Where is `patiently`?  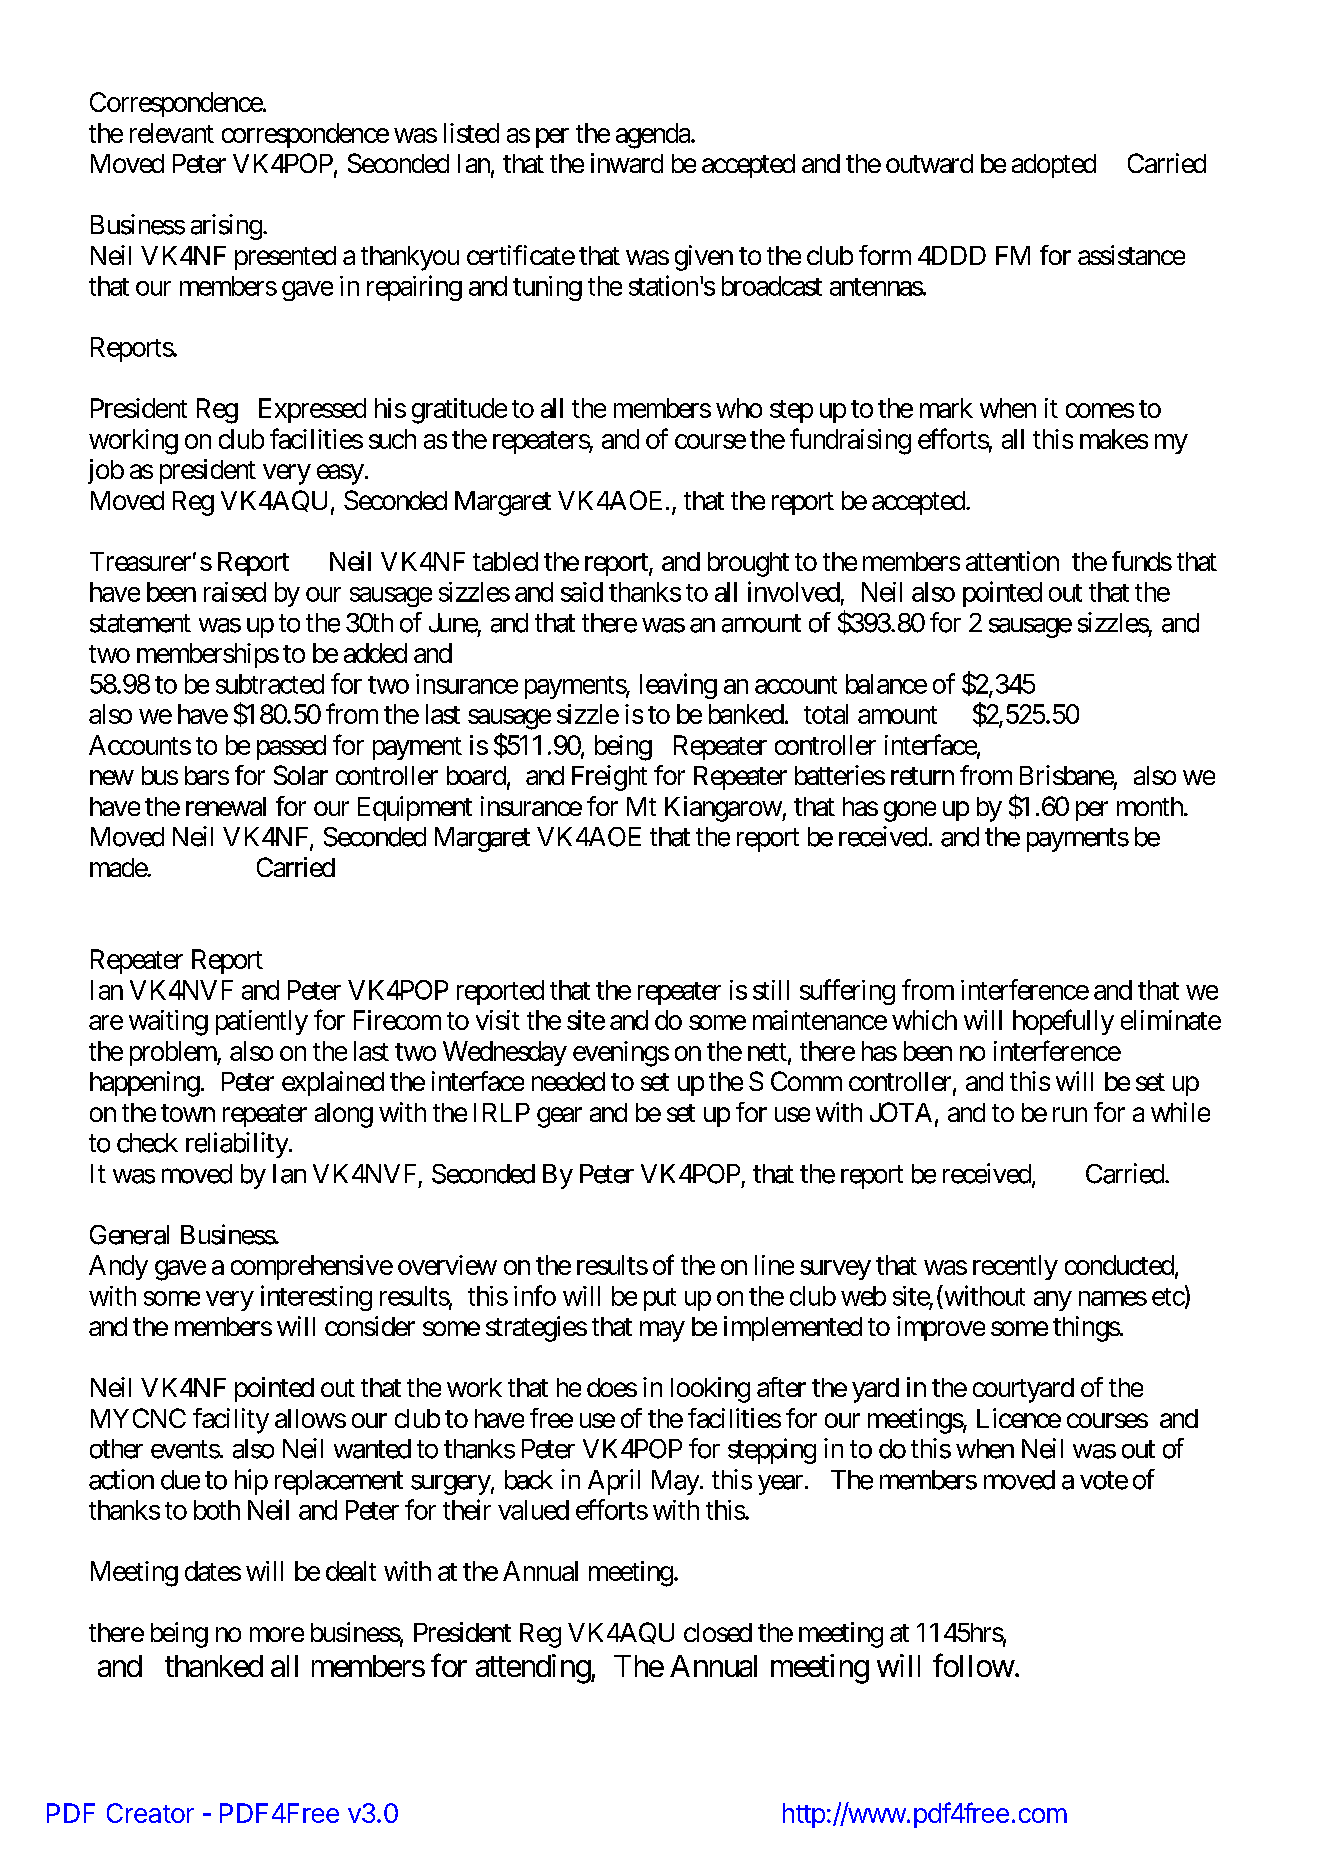
patiently is located at coordinates (262, 1022).
